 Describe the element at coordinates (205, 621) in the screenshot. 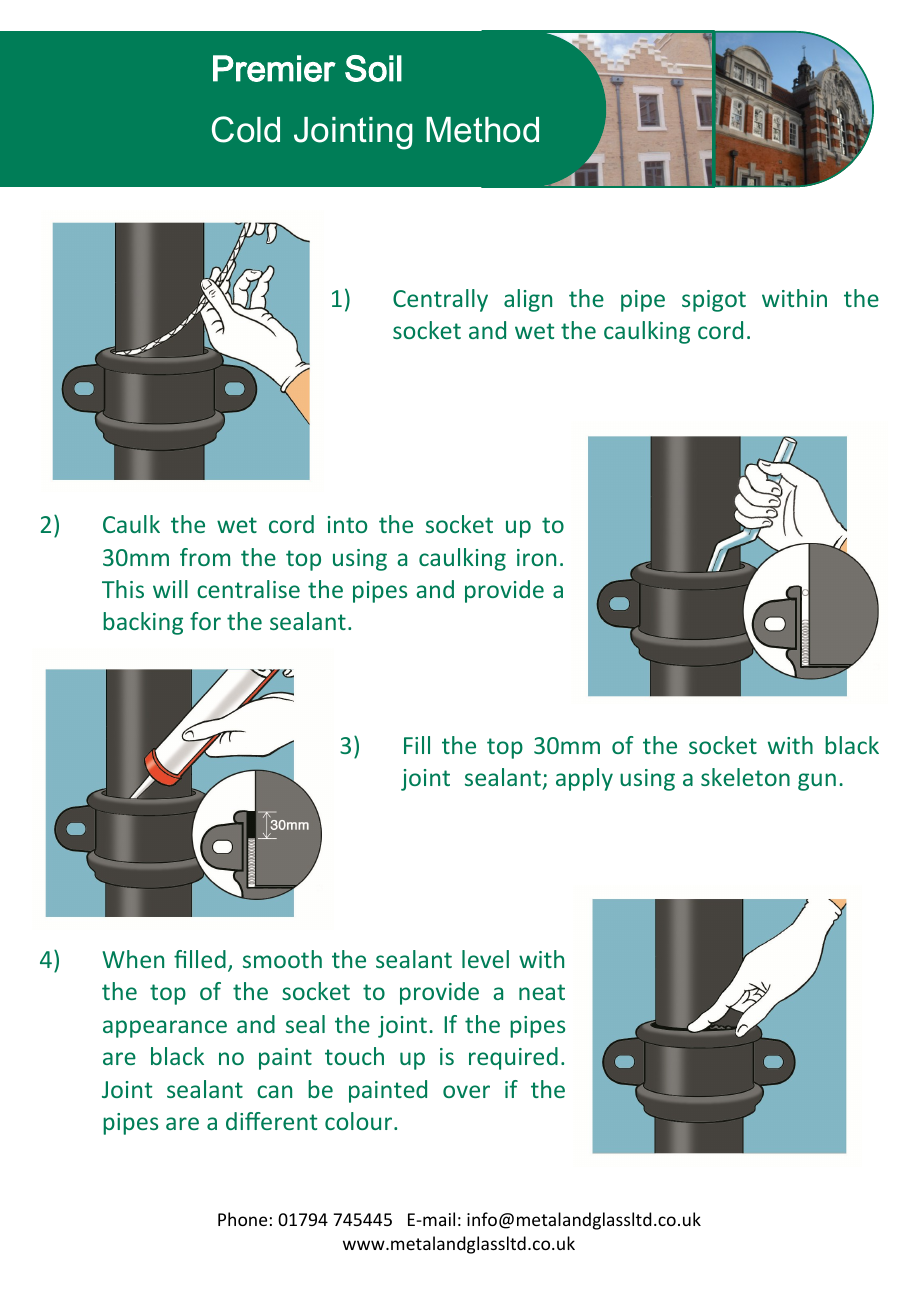

I see `for` at that location.
